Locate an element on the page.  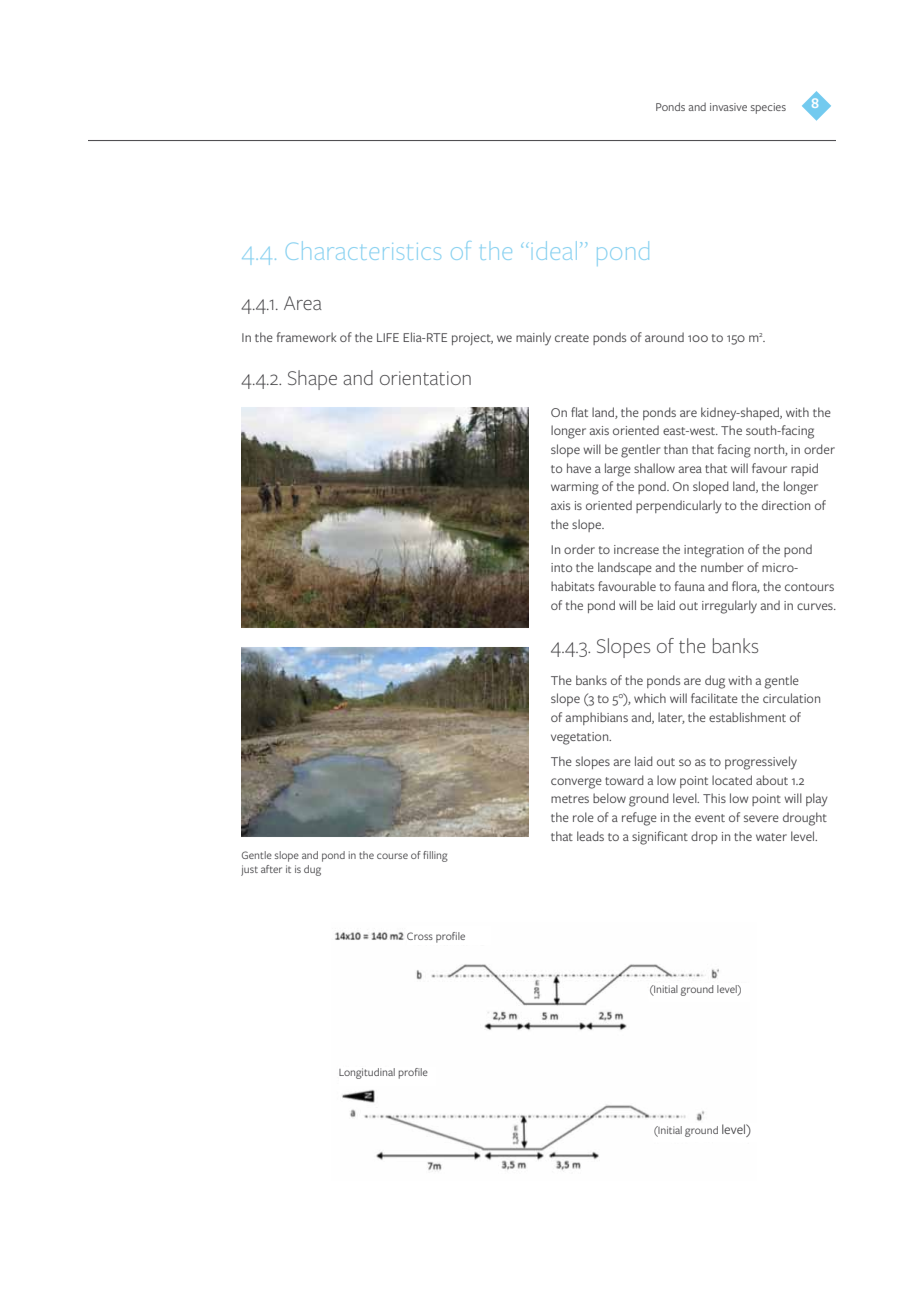
increase is located at coordinates (636, 549).
